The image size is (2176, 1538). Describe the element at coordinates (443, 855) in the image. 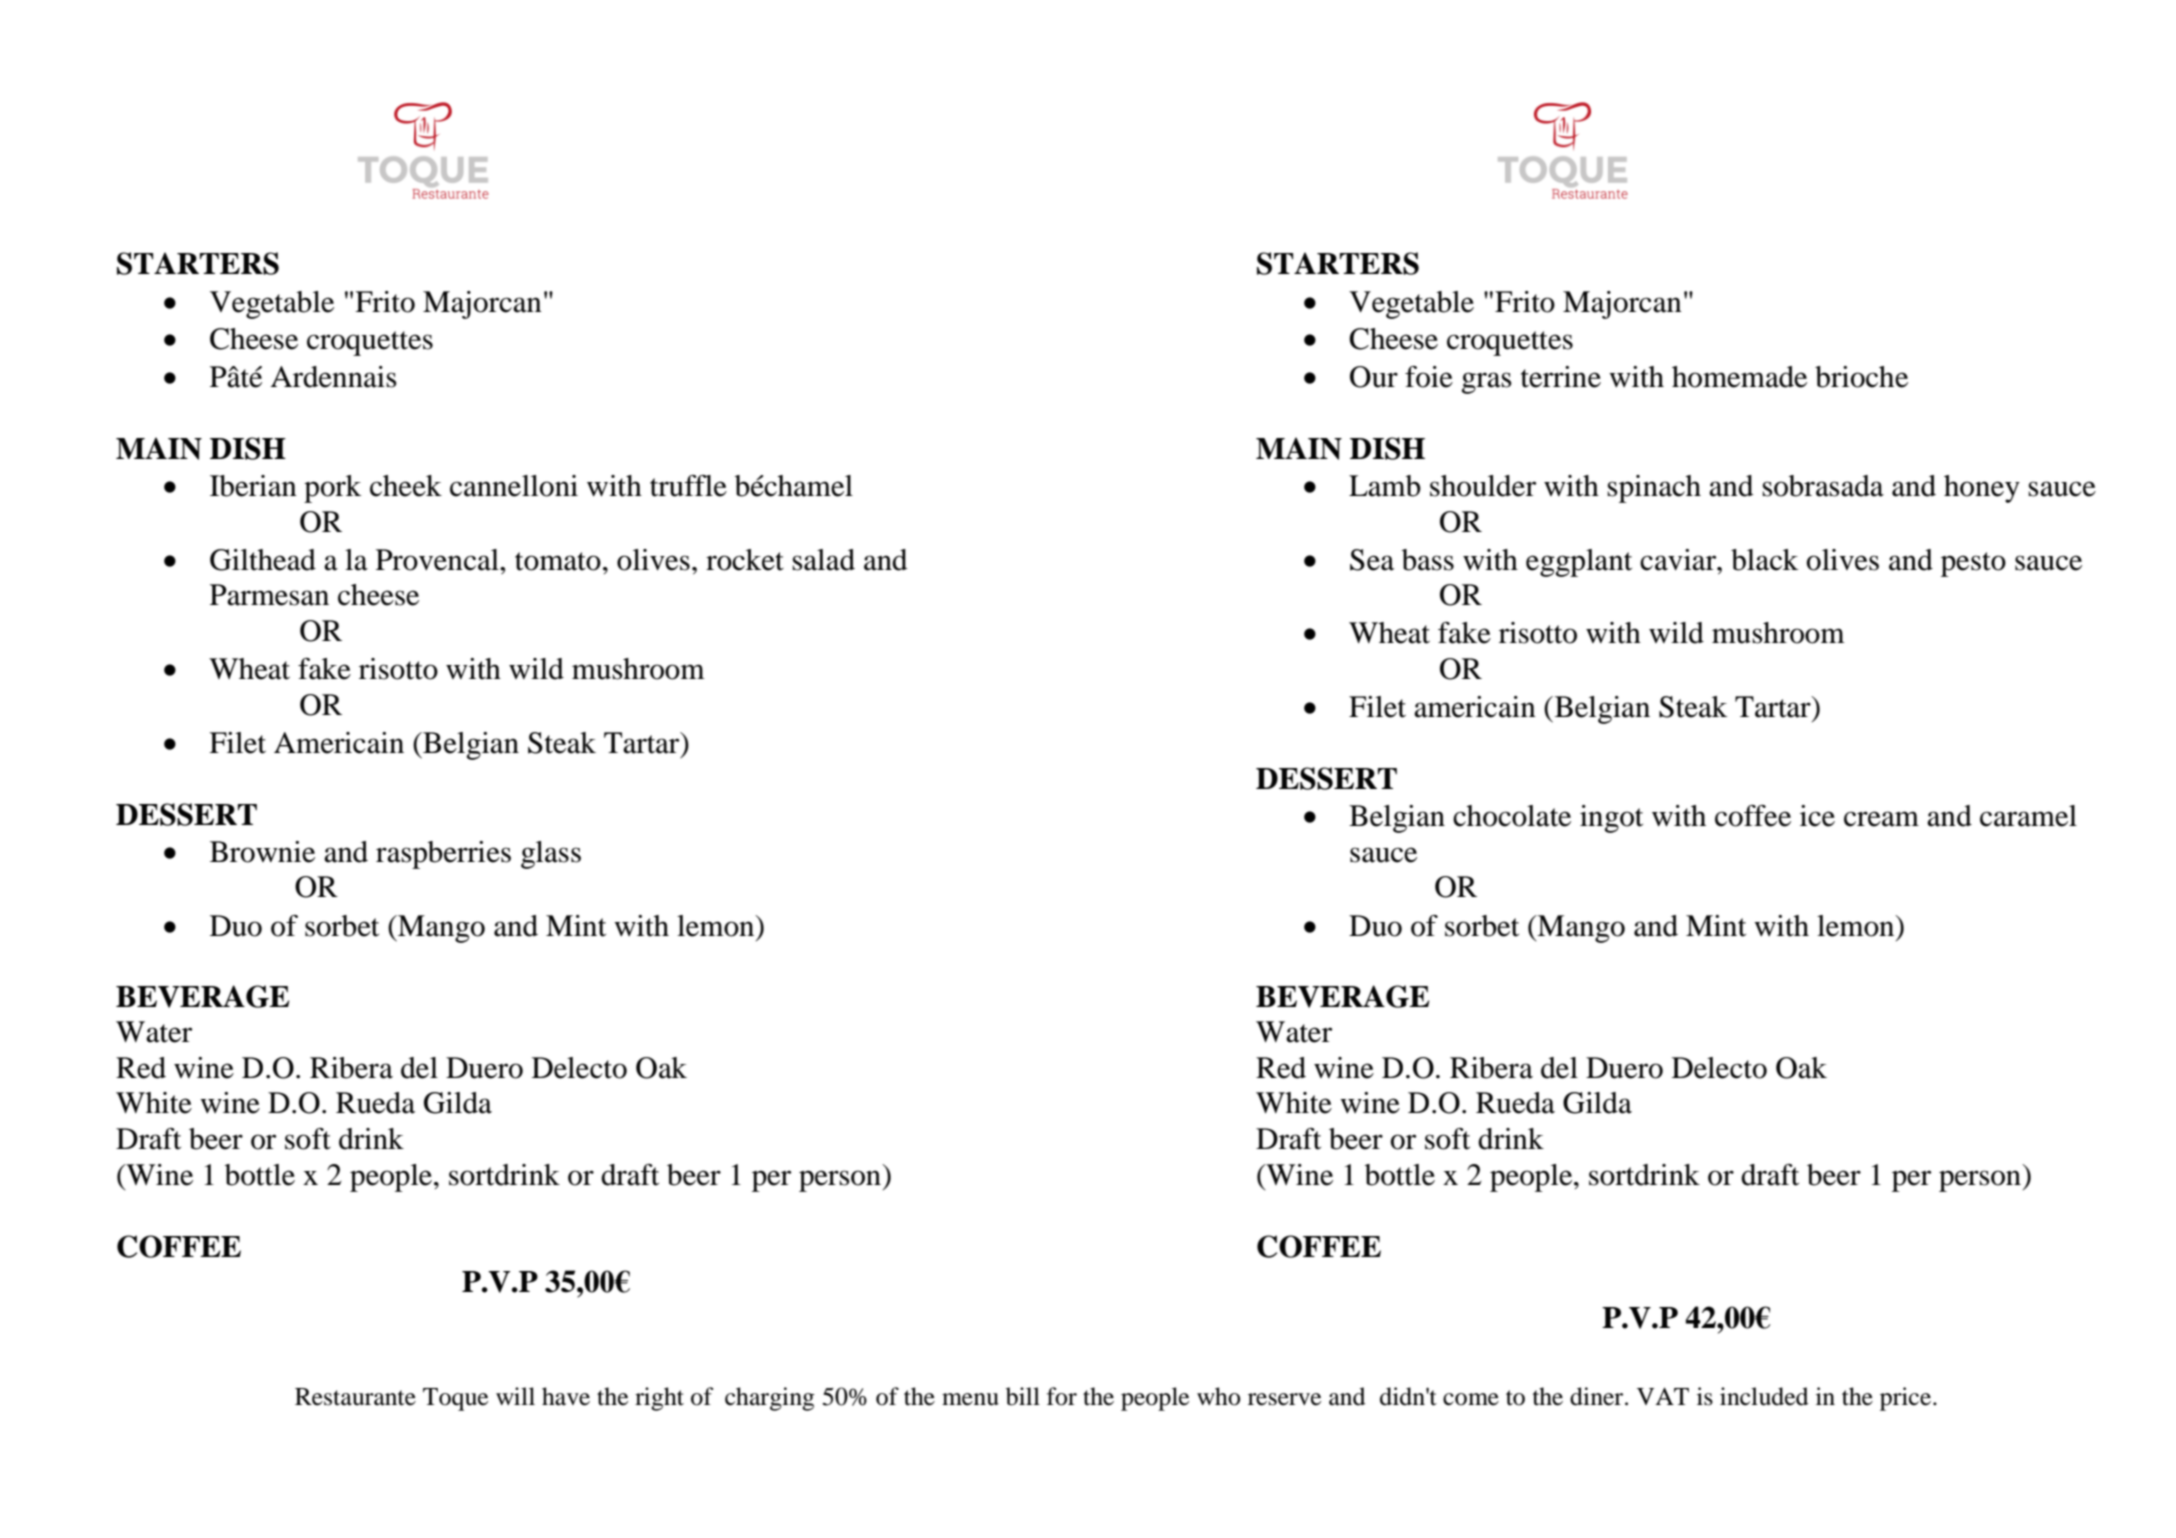

I see `raspberries` at that location.
